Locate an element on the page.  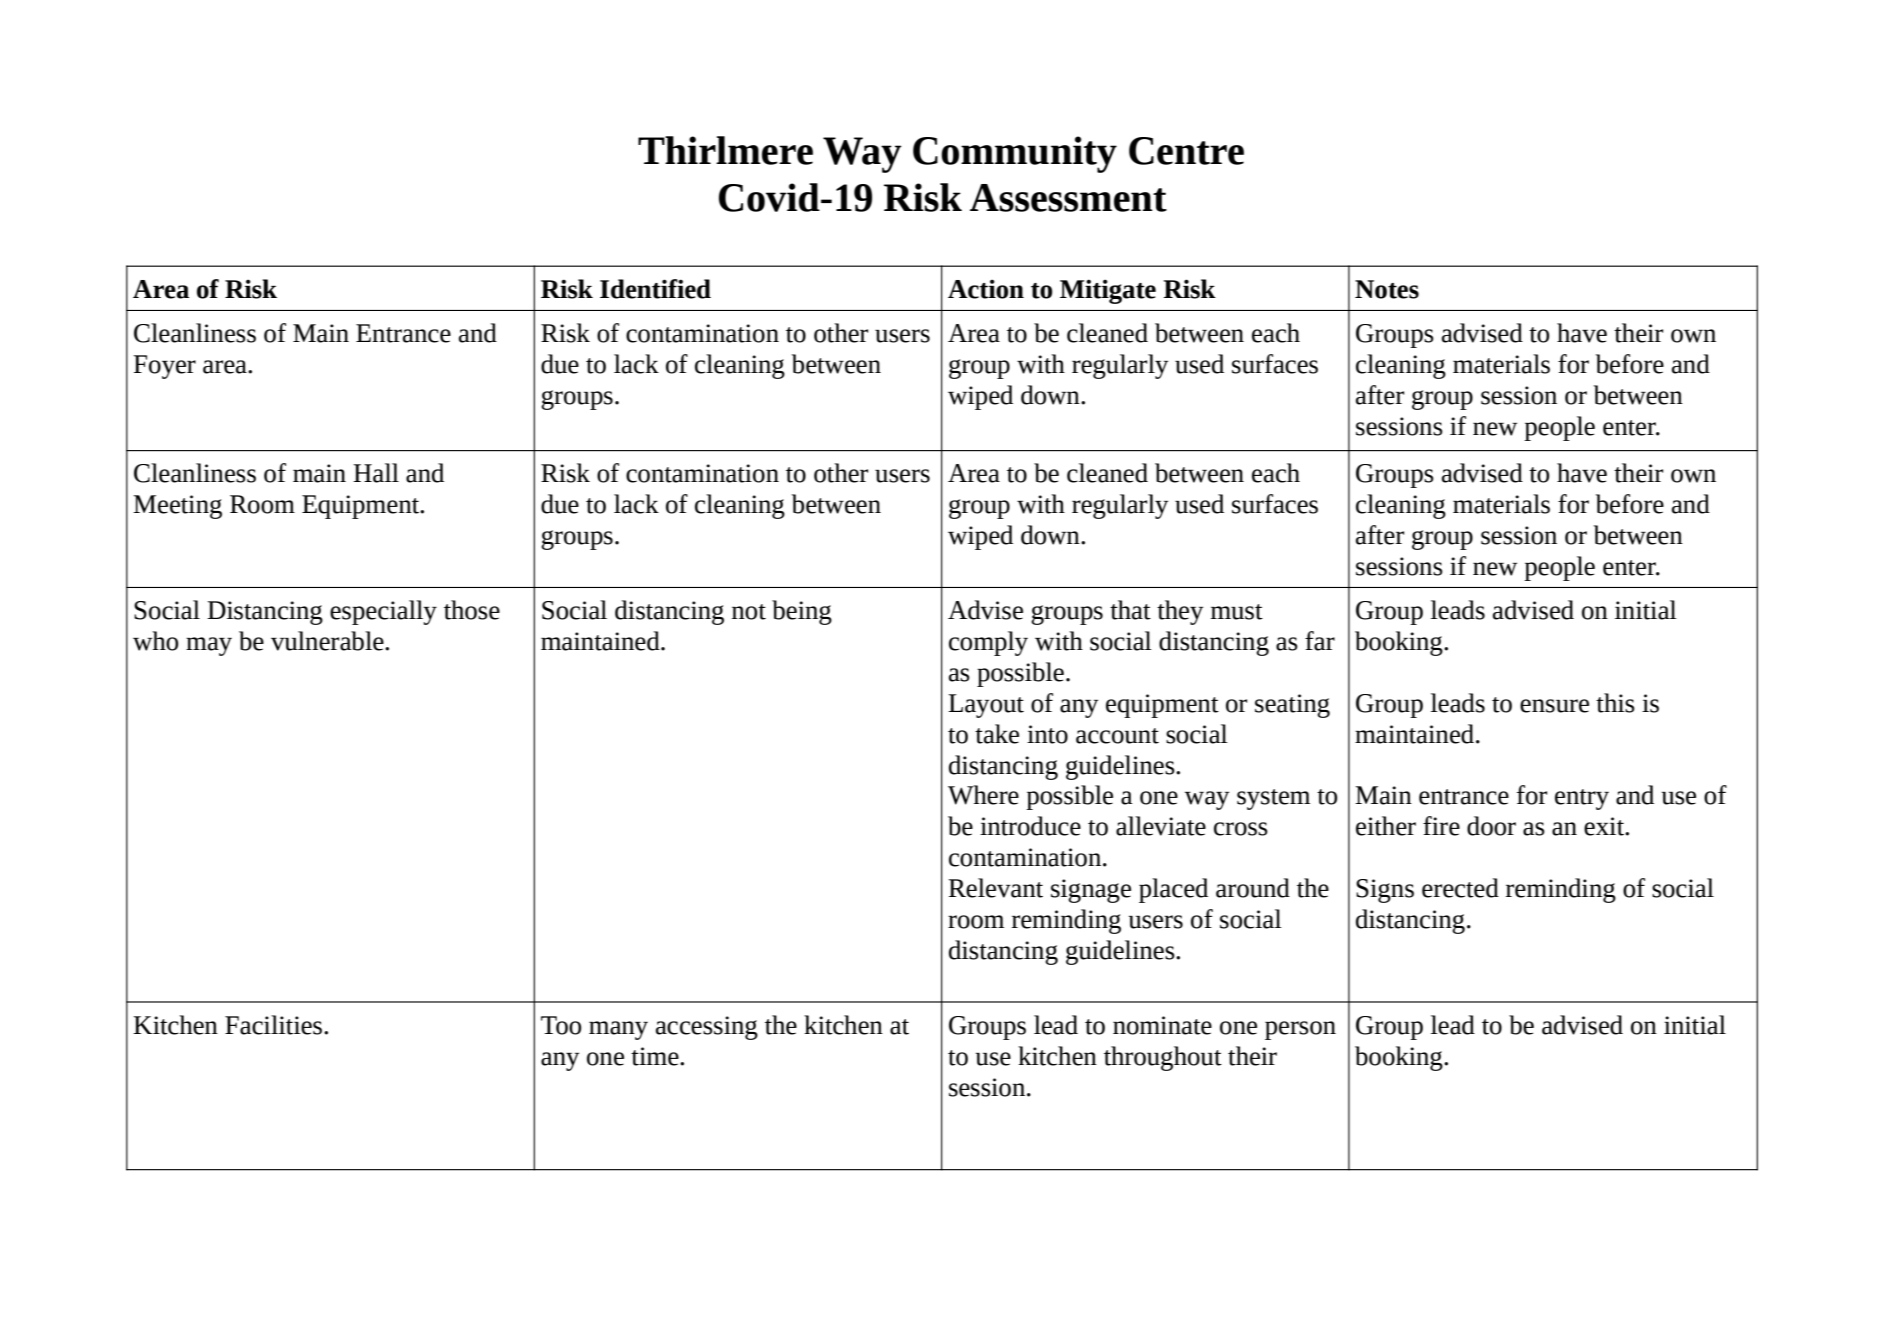
Notes is located at coordinates (1387, 289).
